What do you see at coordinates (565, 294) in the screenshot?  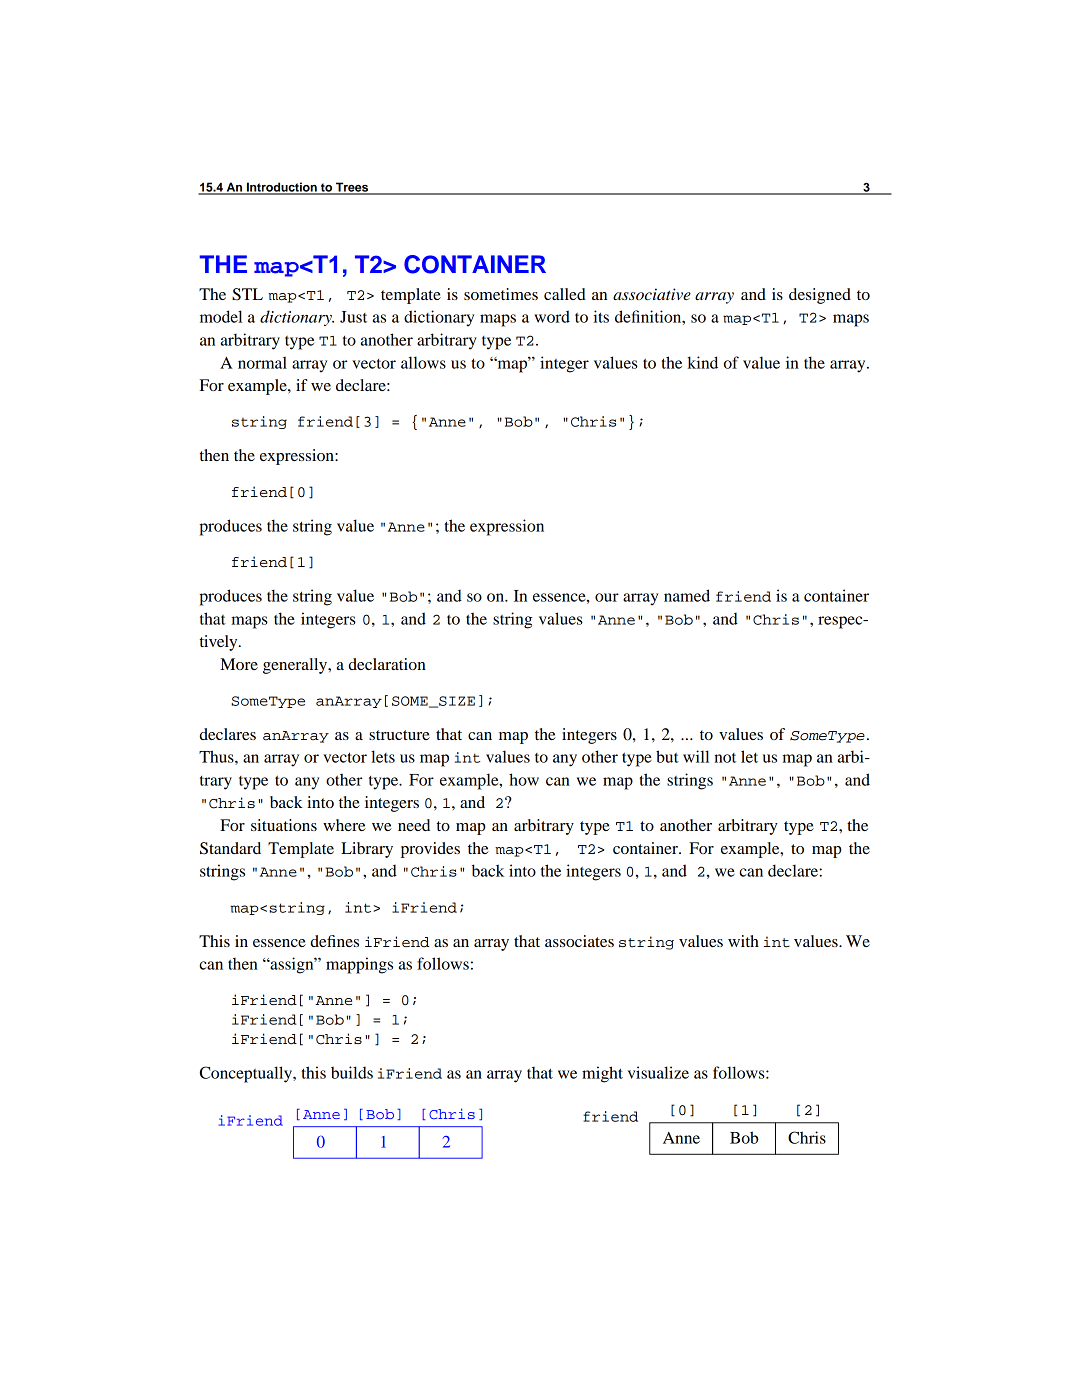 I see `called` at bounding box center [565, 294].
